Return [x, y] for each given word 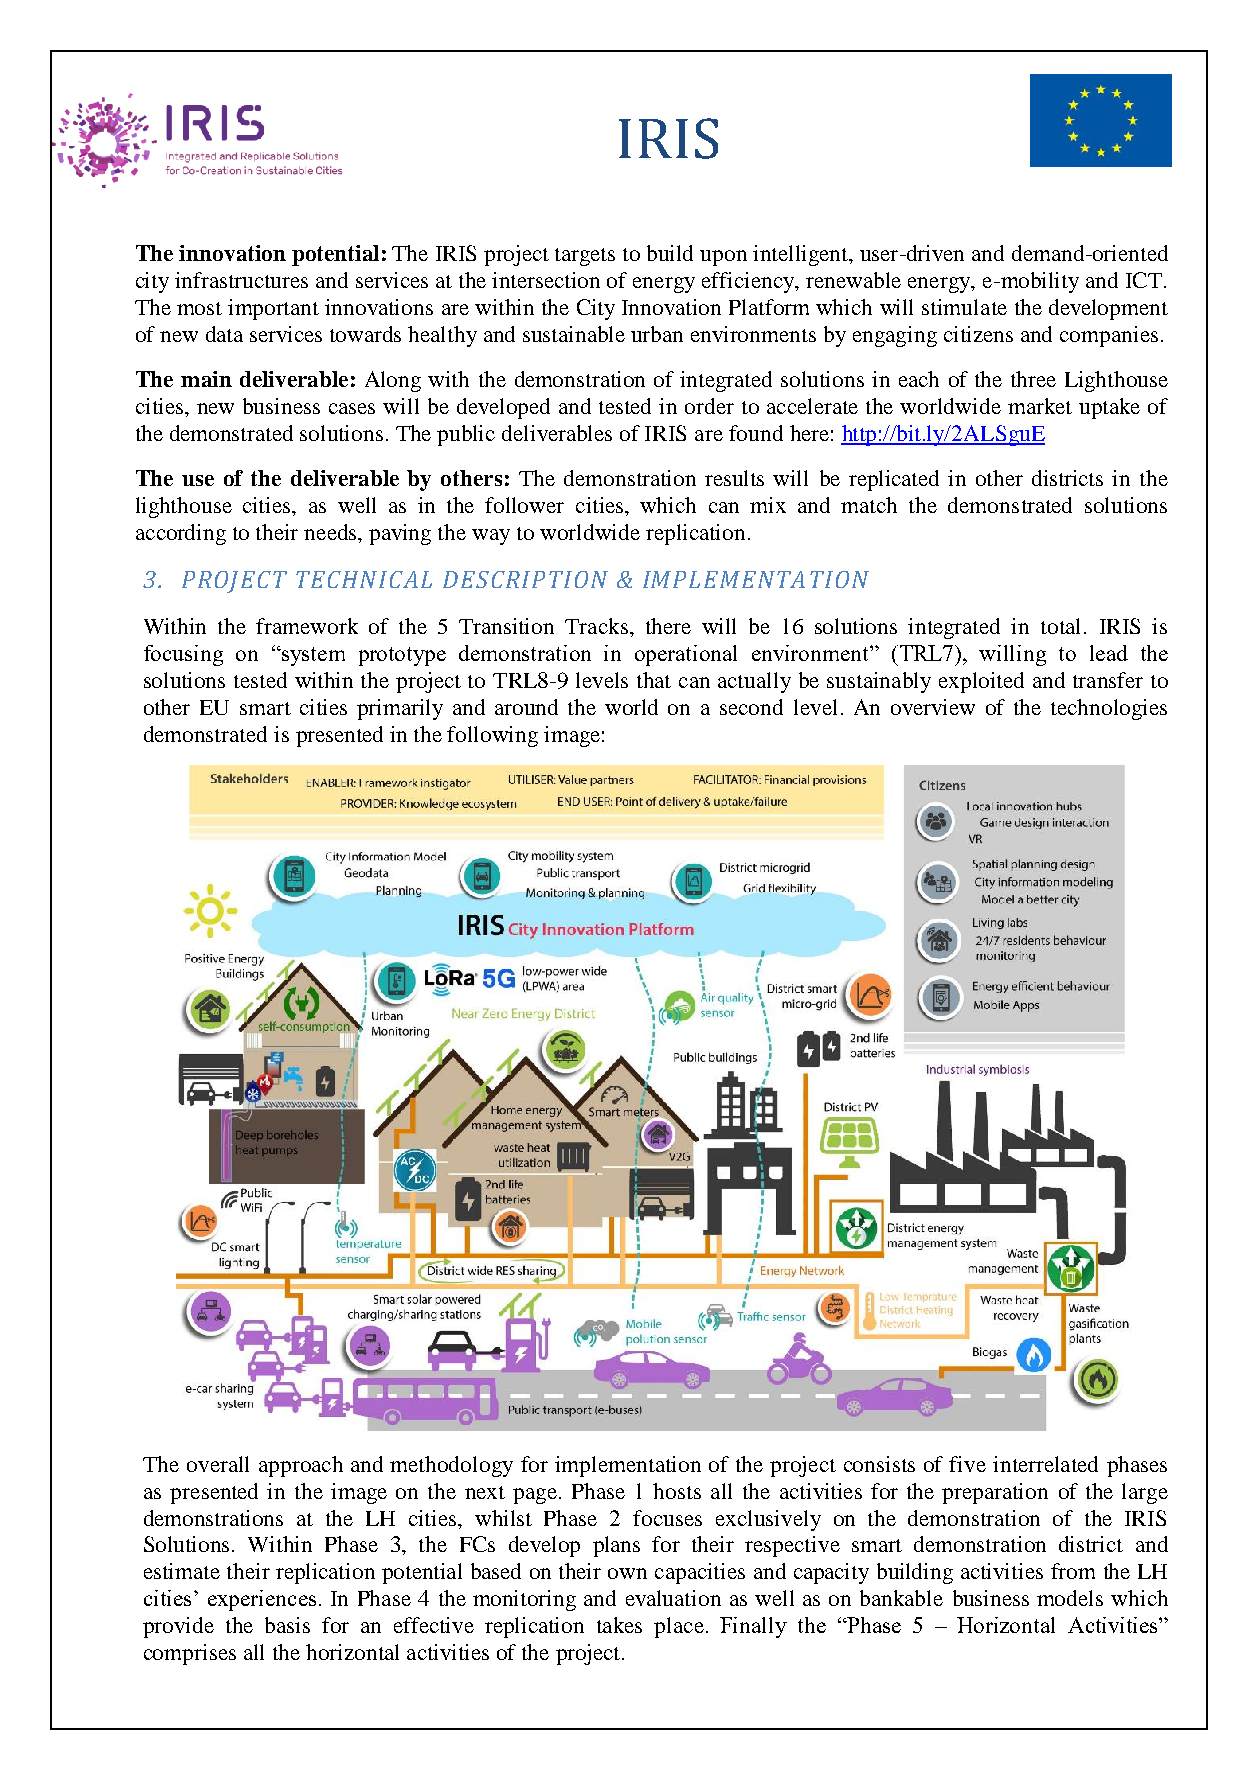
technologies [1109, 709]
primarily [400, 709]
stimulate [964, 307]
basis [287, 1625]
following [492, 736]
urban [657, 334]
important [273, 309]
